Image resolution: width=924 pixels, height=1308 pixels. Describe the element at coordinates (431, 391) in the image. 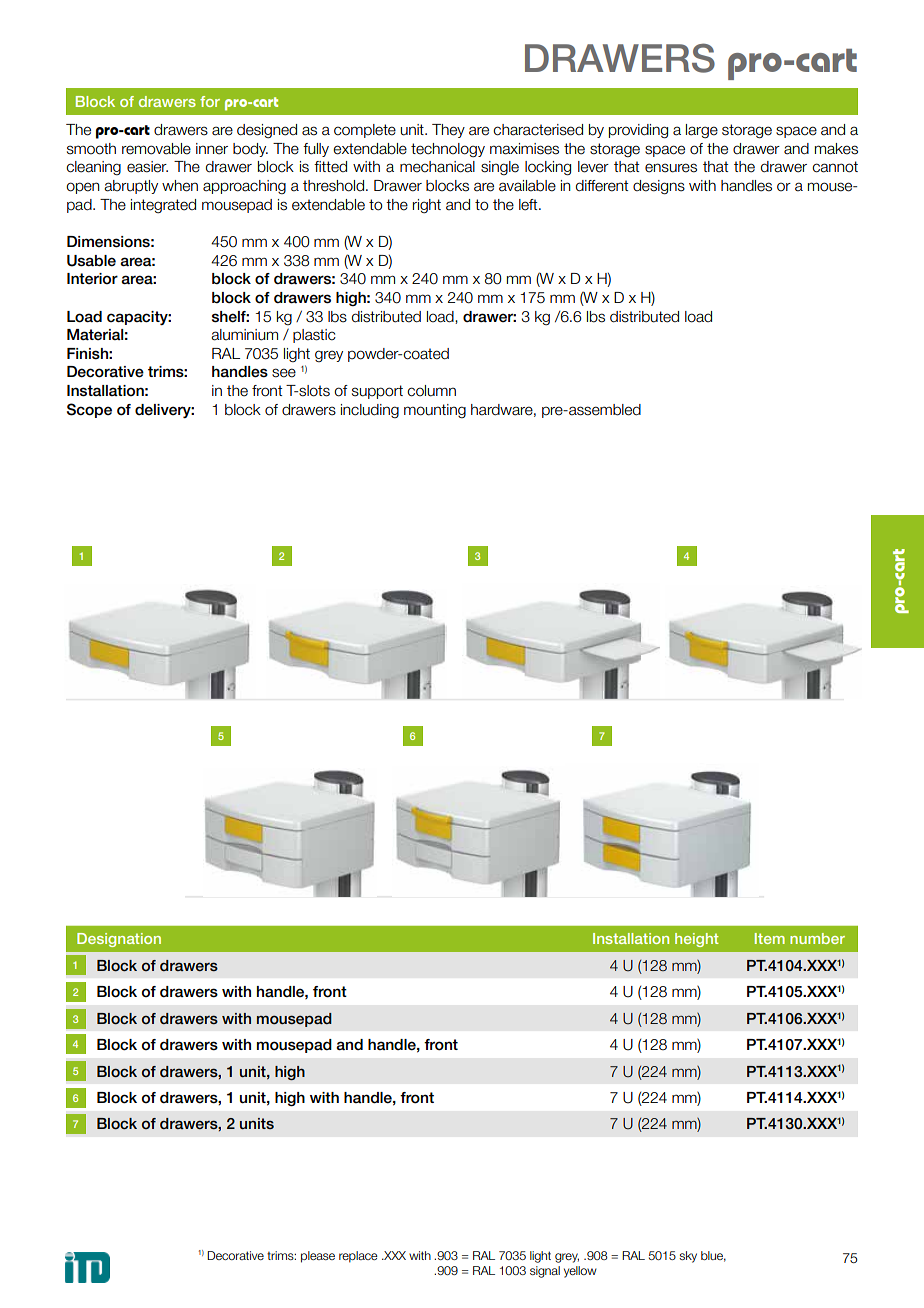

I see `column` at that location.
